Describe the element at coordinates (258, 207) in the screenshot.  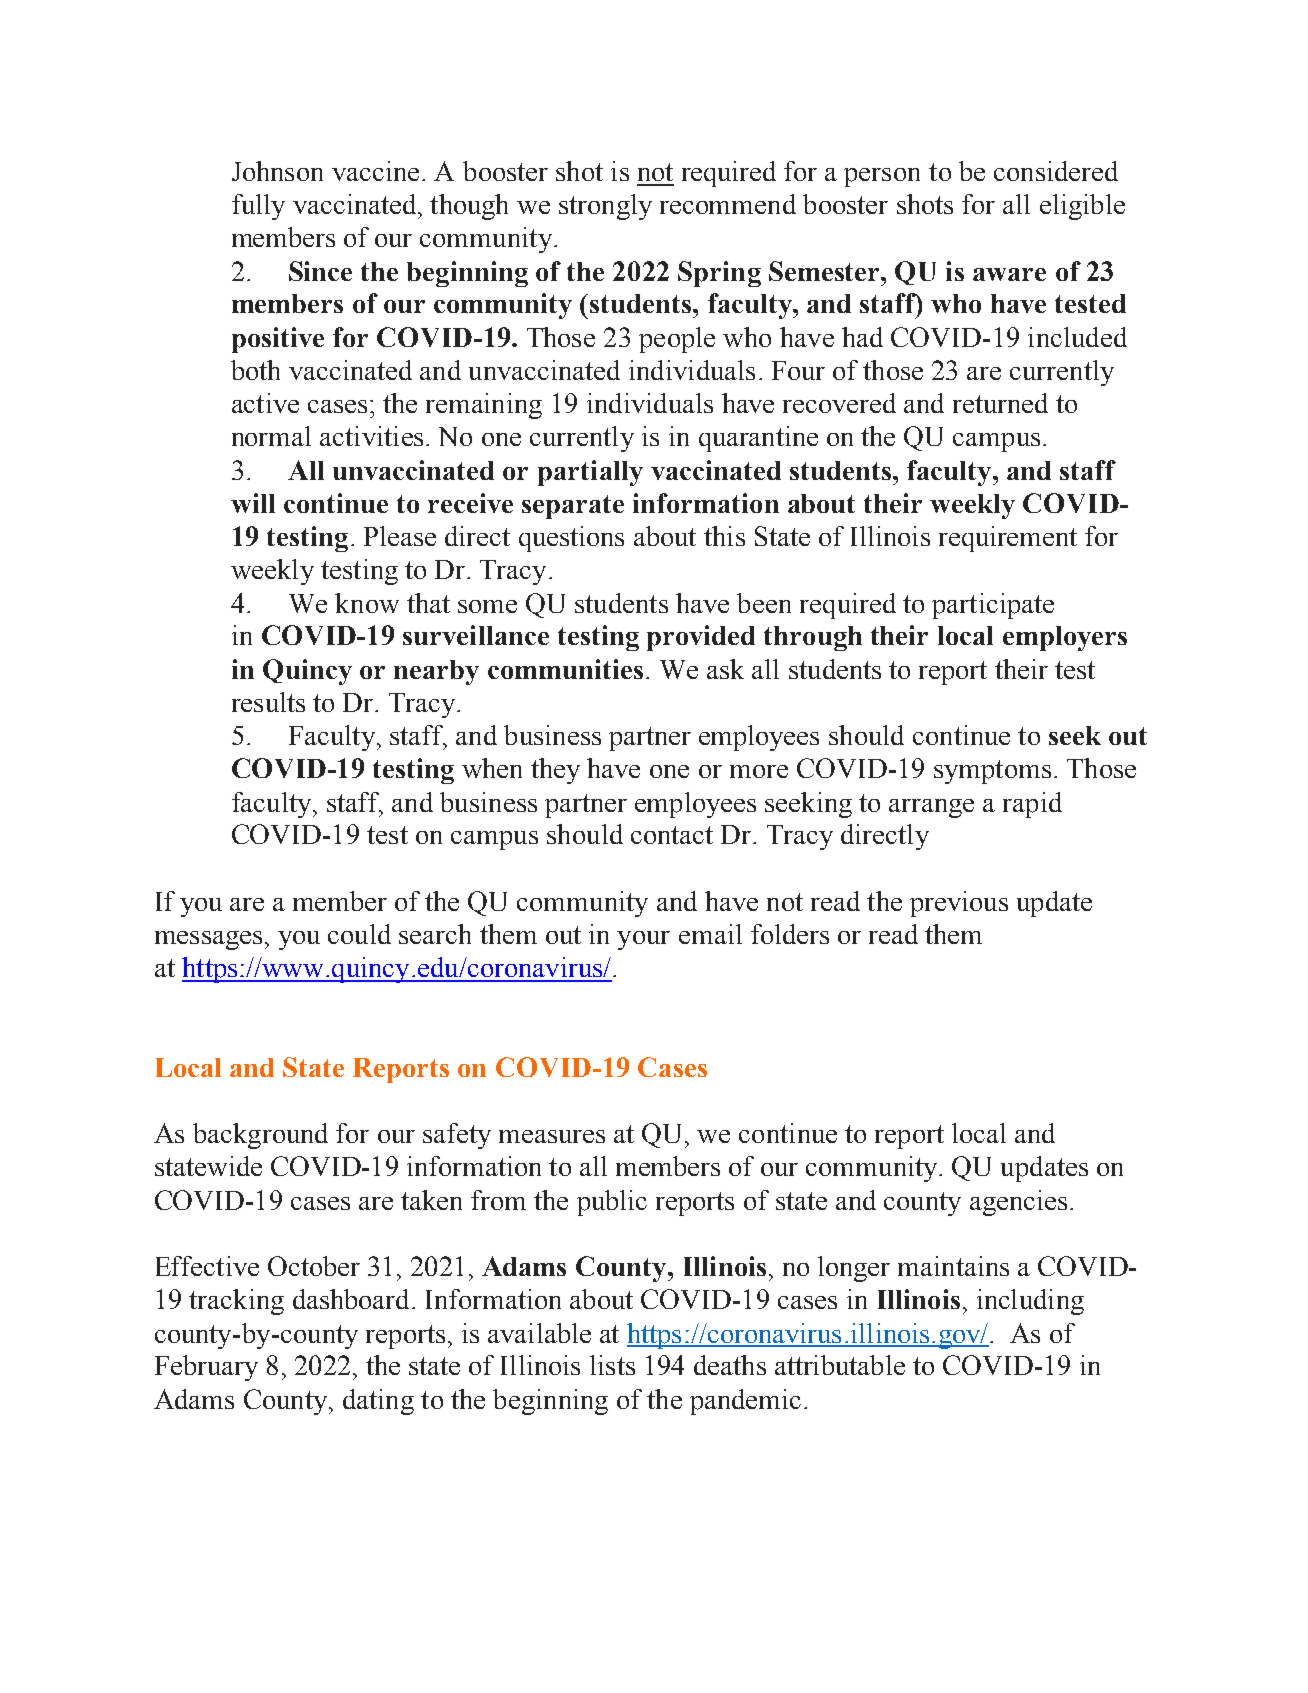
I see `fully` at that location.
